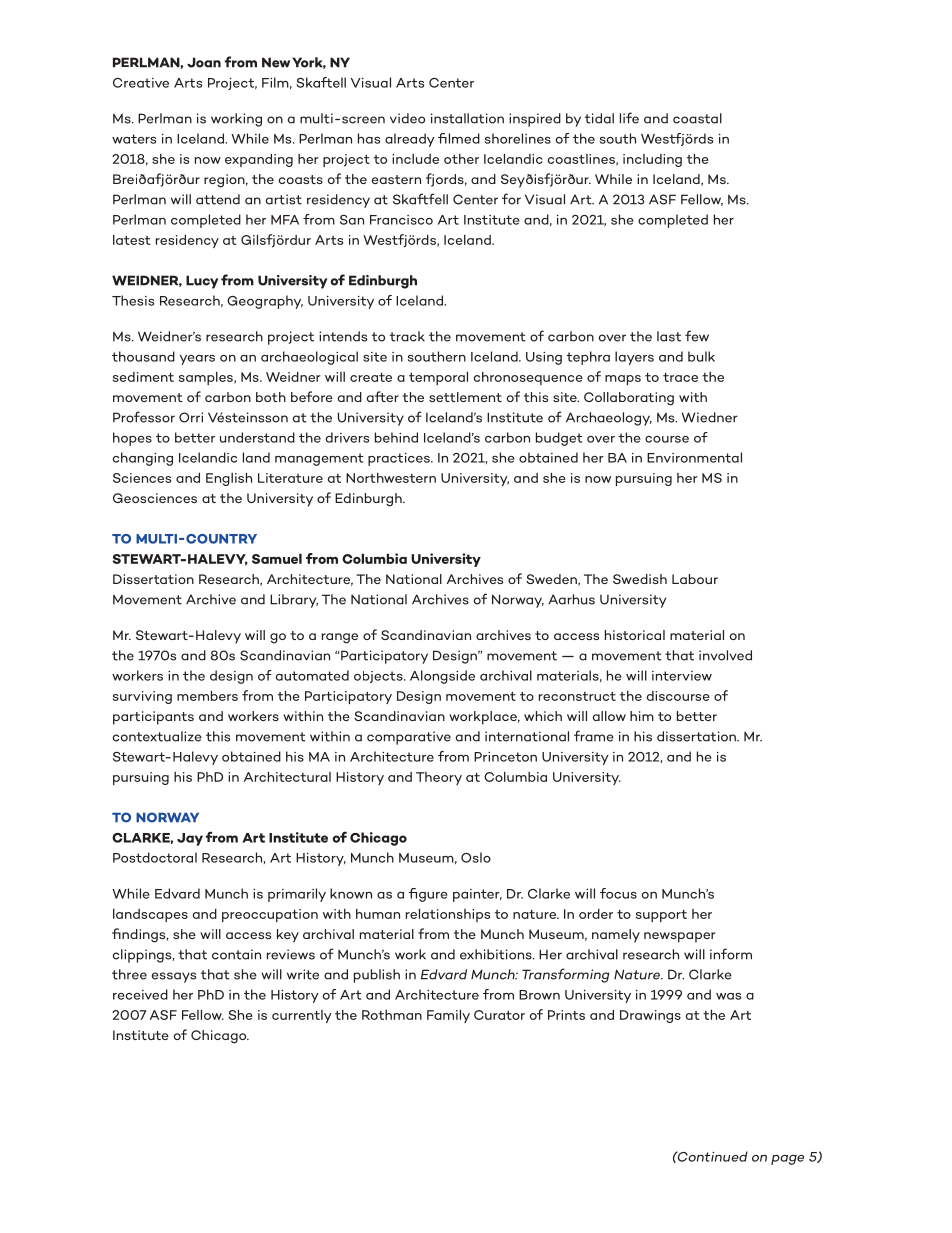 The height and width of the page is (1233, 952). Describe the element at coordinates (467, 118) in the page. I see `installation` at that location.
